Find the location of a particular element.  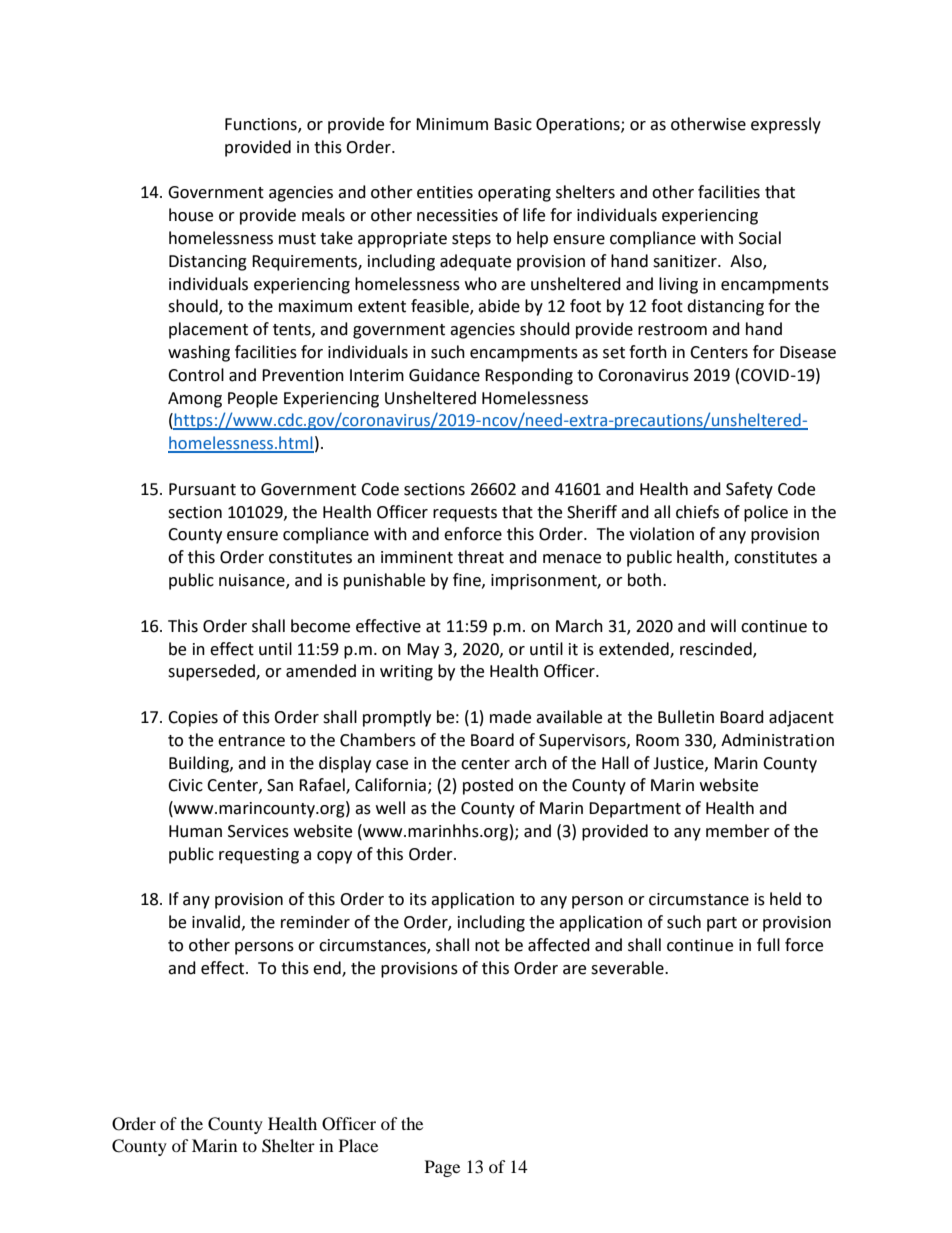

member is located at coordinates (738, 831).
